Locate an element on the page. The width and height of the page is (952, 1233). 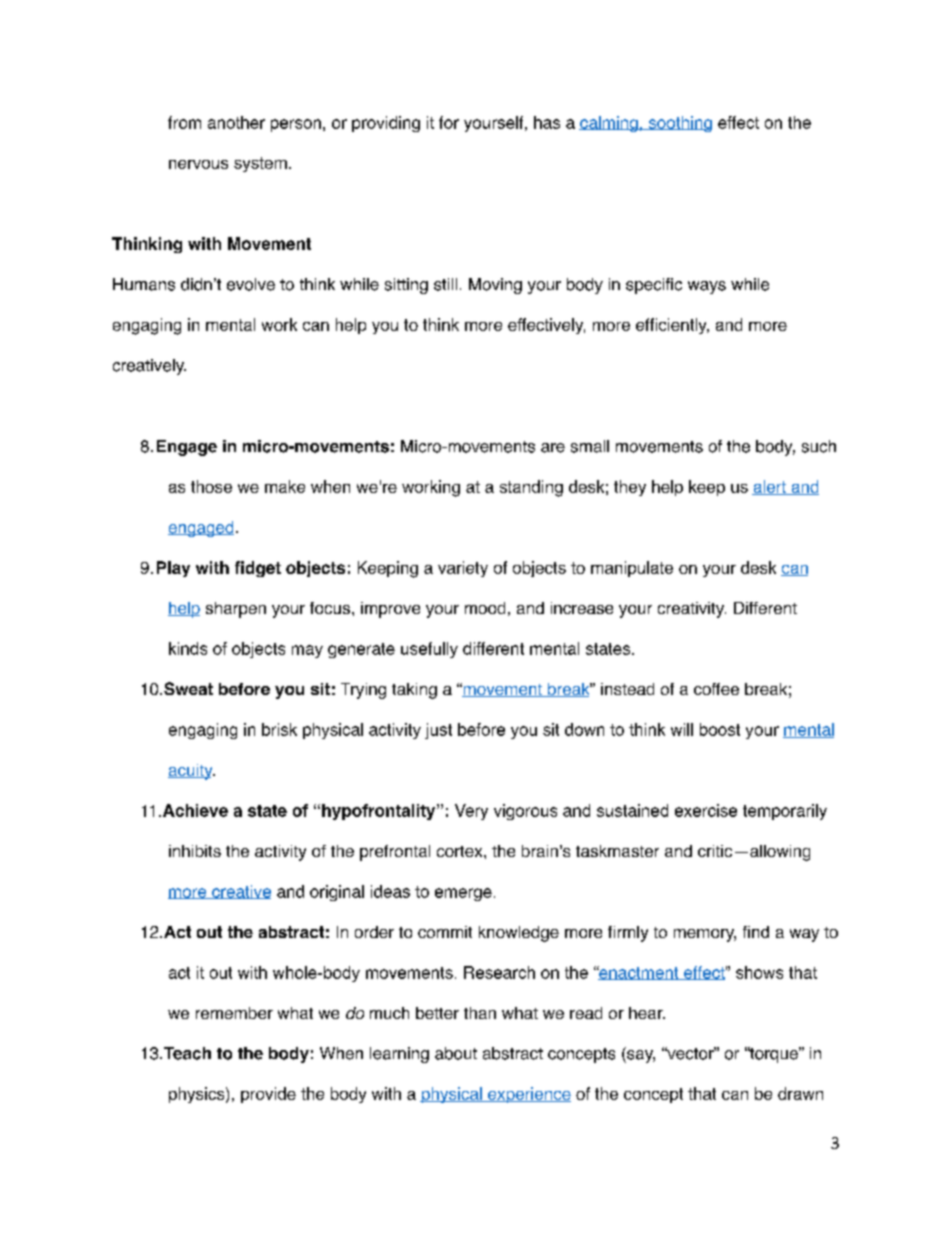
just is located at coordinates (438, 731).
